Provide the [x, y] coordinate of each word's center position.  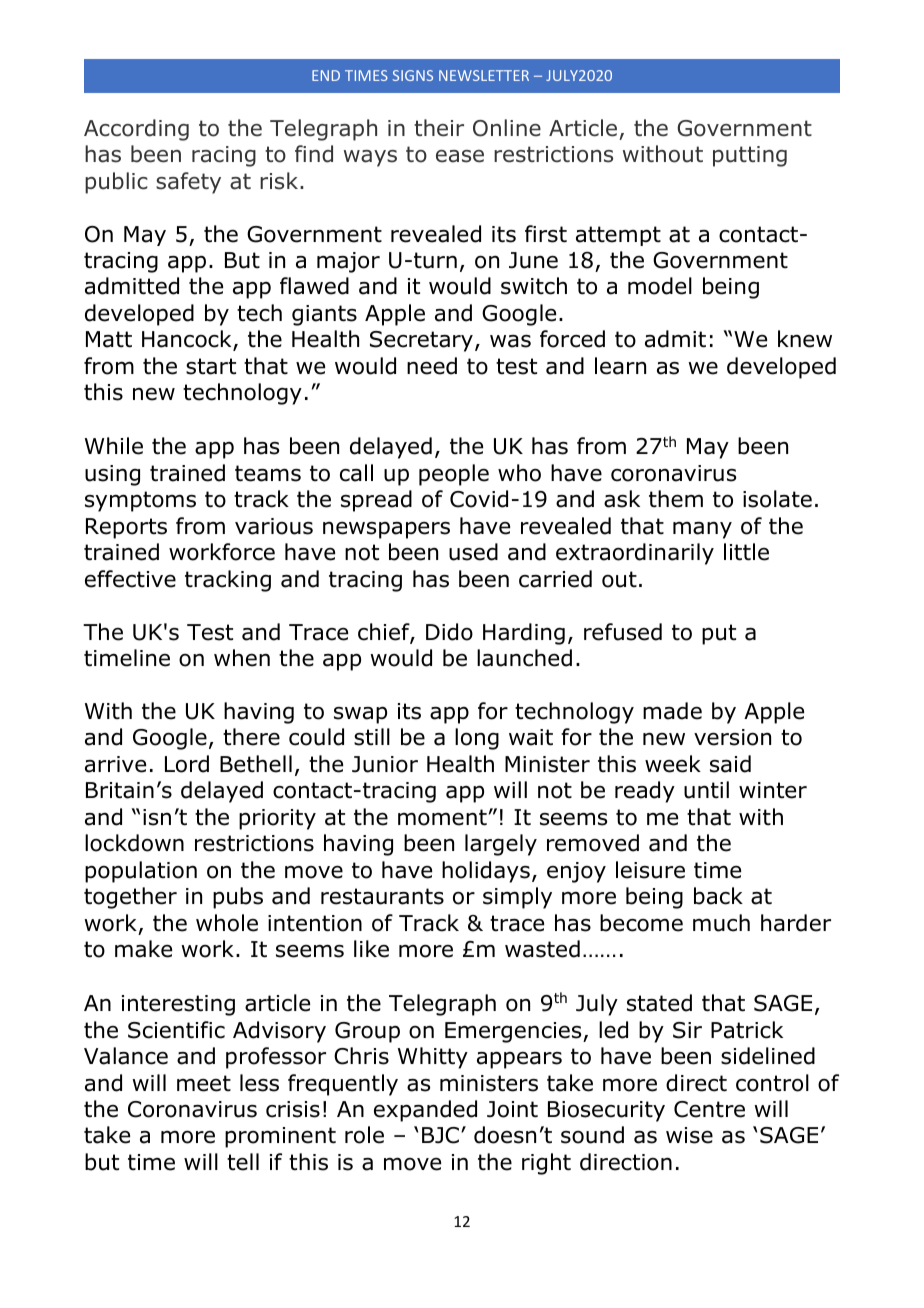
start [211, 366]
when [242, 658]
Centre [709, 1109]
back [718, 896]
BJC [440, 1135]
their [439, 128]
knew [805, 339]
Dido [449, 632]
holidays [486, 872]
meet [204, 1083]
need [432, 366]
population [141, 872]
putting [750, 156]
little [746, 552]
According [136, 130]
